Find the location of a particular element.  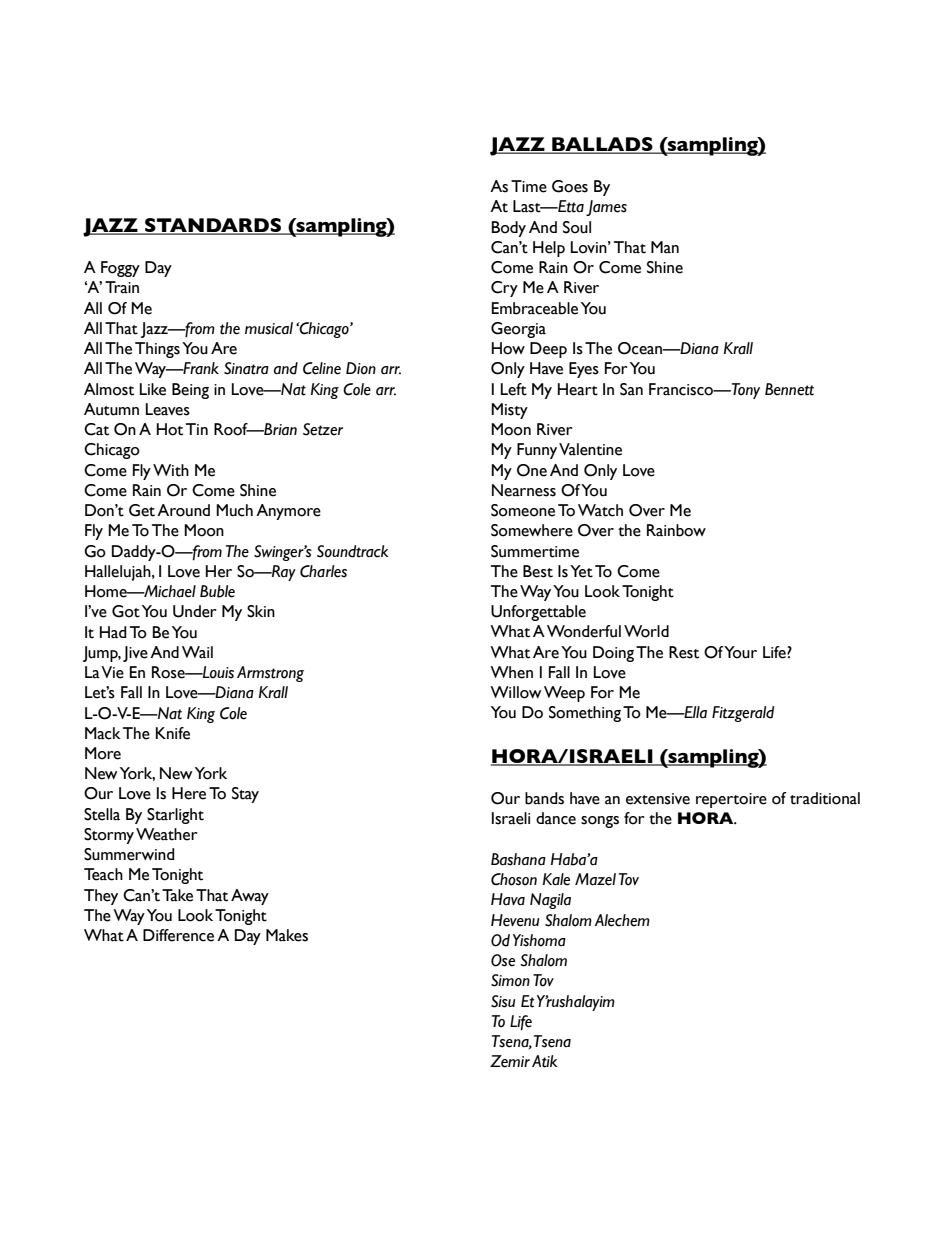

Under is located at coordinates (195, 611).
